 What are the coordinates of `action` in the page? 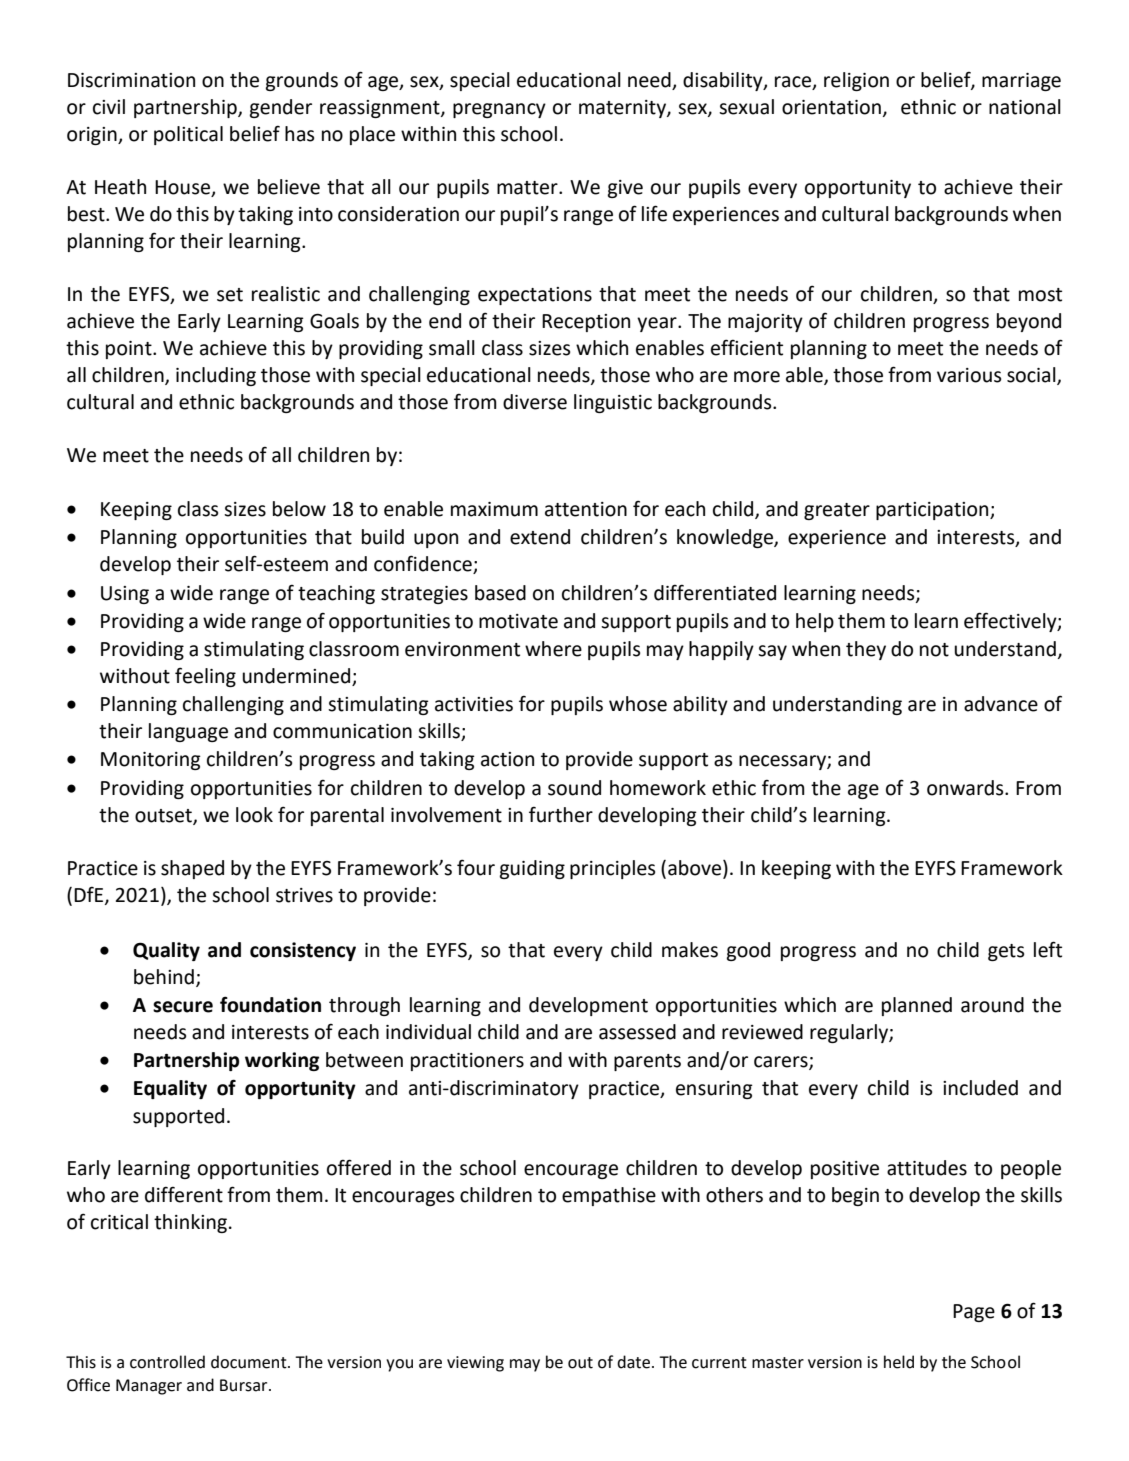 It's located at (507, 759).
